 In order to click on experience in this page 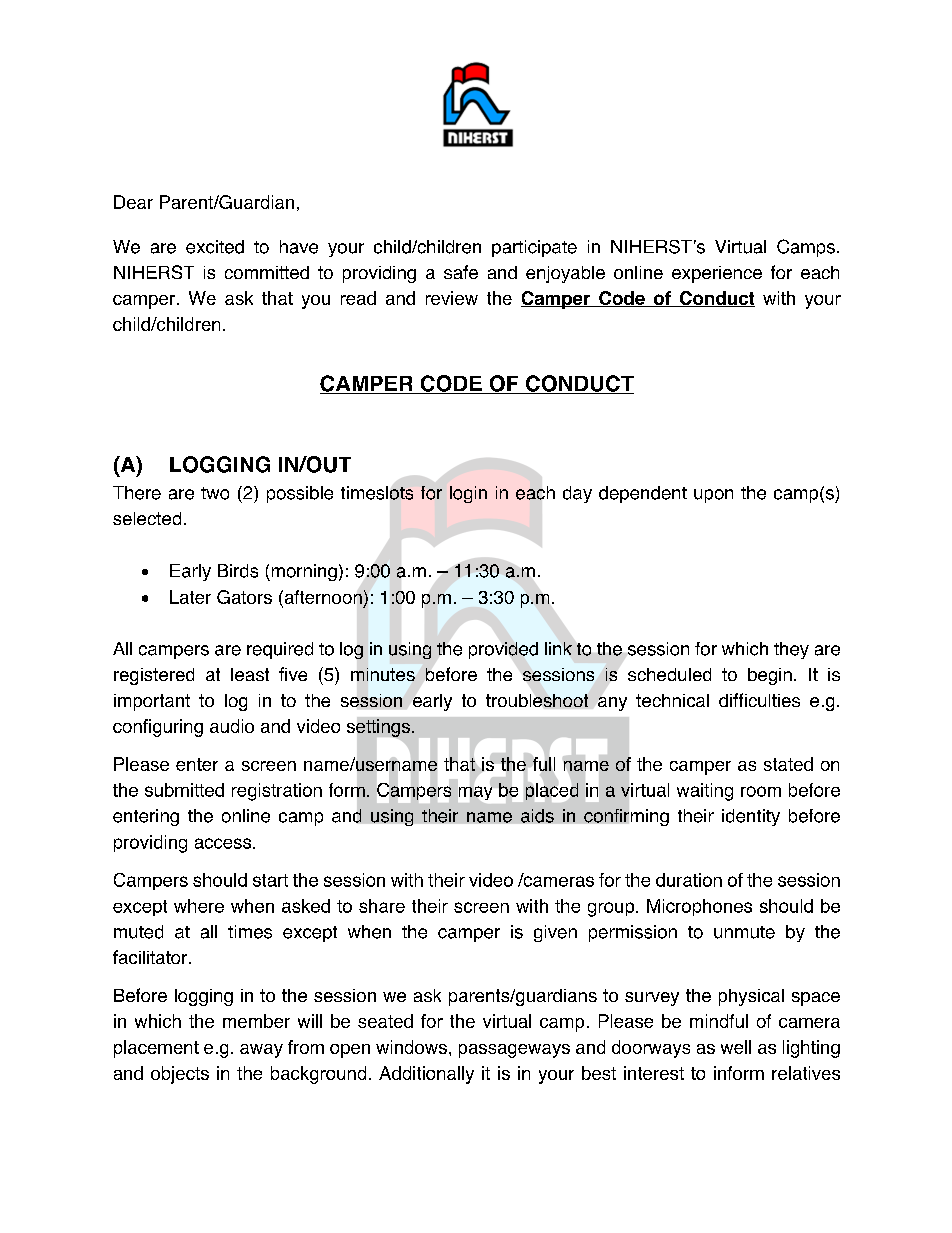, I will do `click(717, 274)`.
